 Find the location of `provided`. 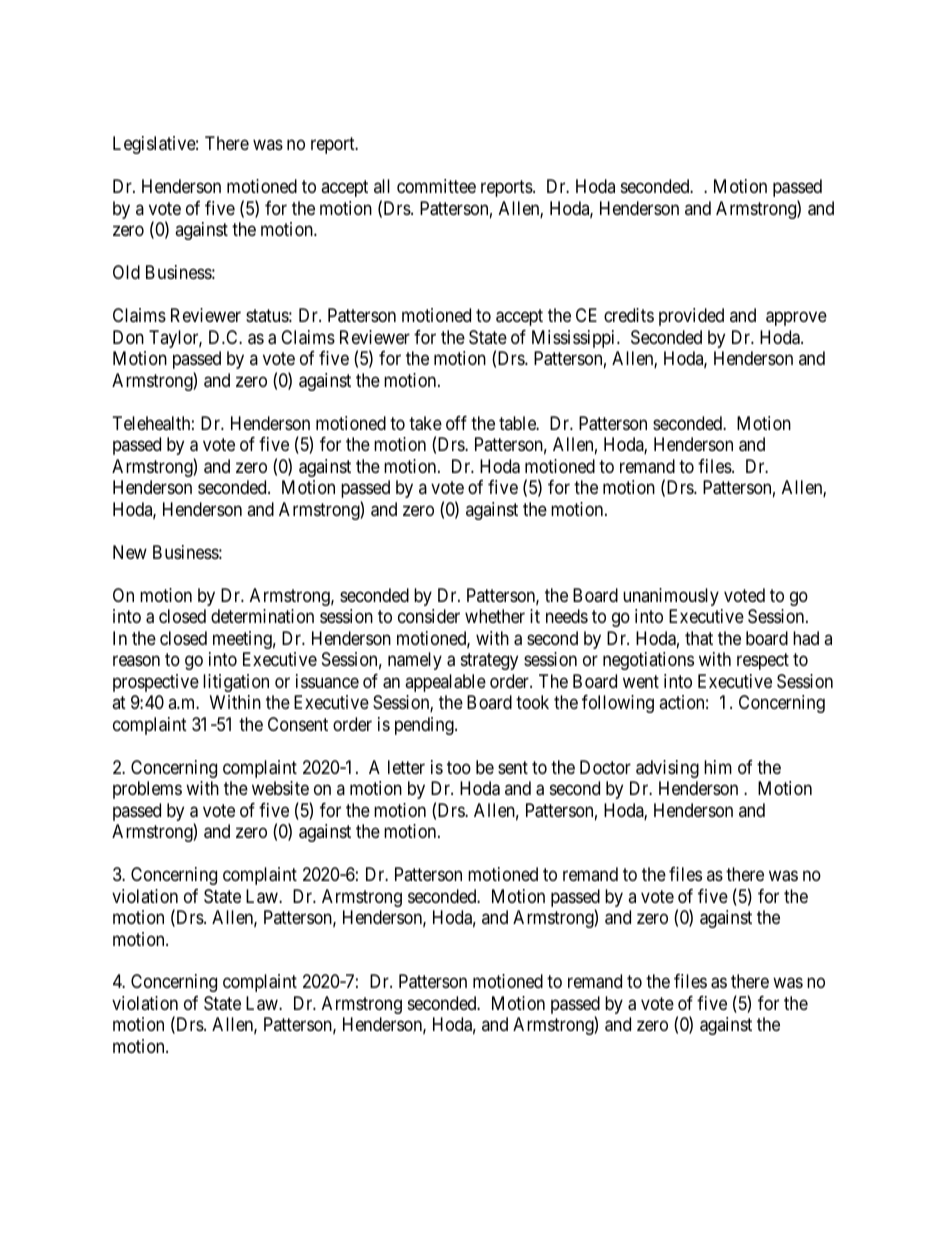

provided is located at coordinates (691, 317).
